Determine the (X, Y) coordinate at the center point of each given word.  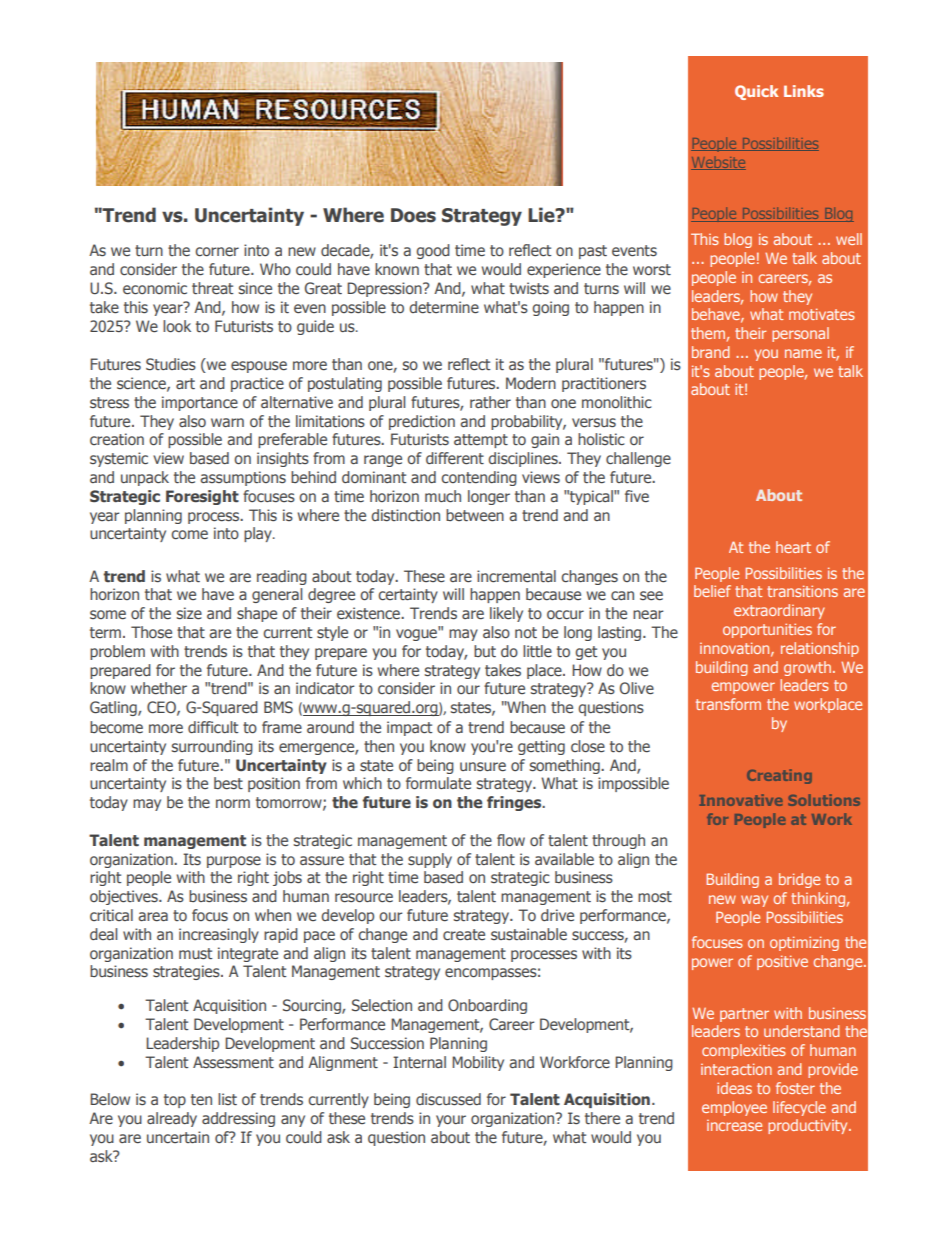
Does (413, 215)
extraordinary (779, 611)
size (189, 613)
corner (217, 252)
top (175, 1101)
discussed (448, 1099)
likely (506, 614)
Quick (756, 92)
